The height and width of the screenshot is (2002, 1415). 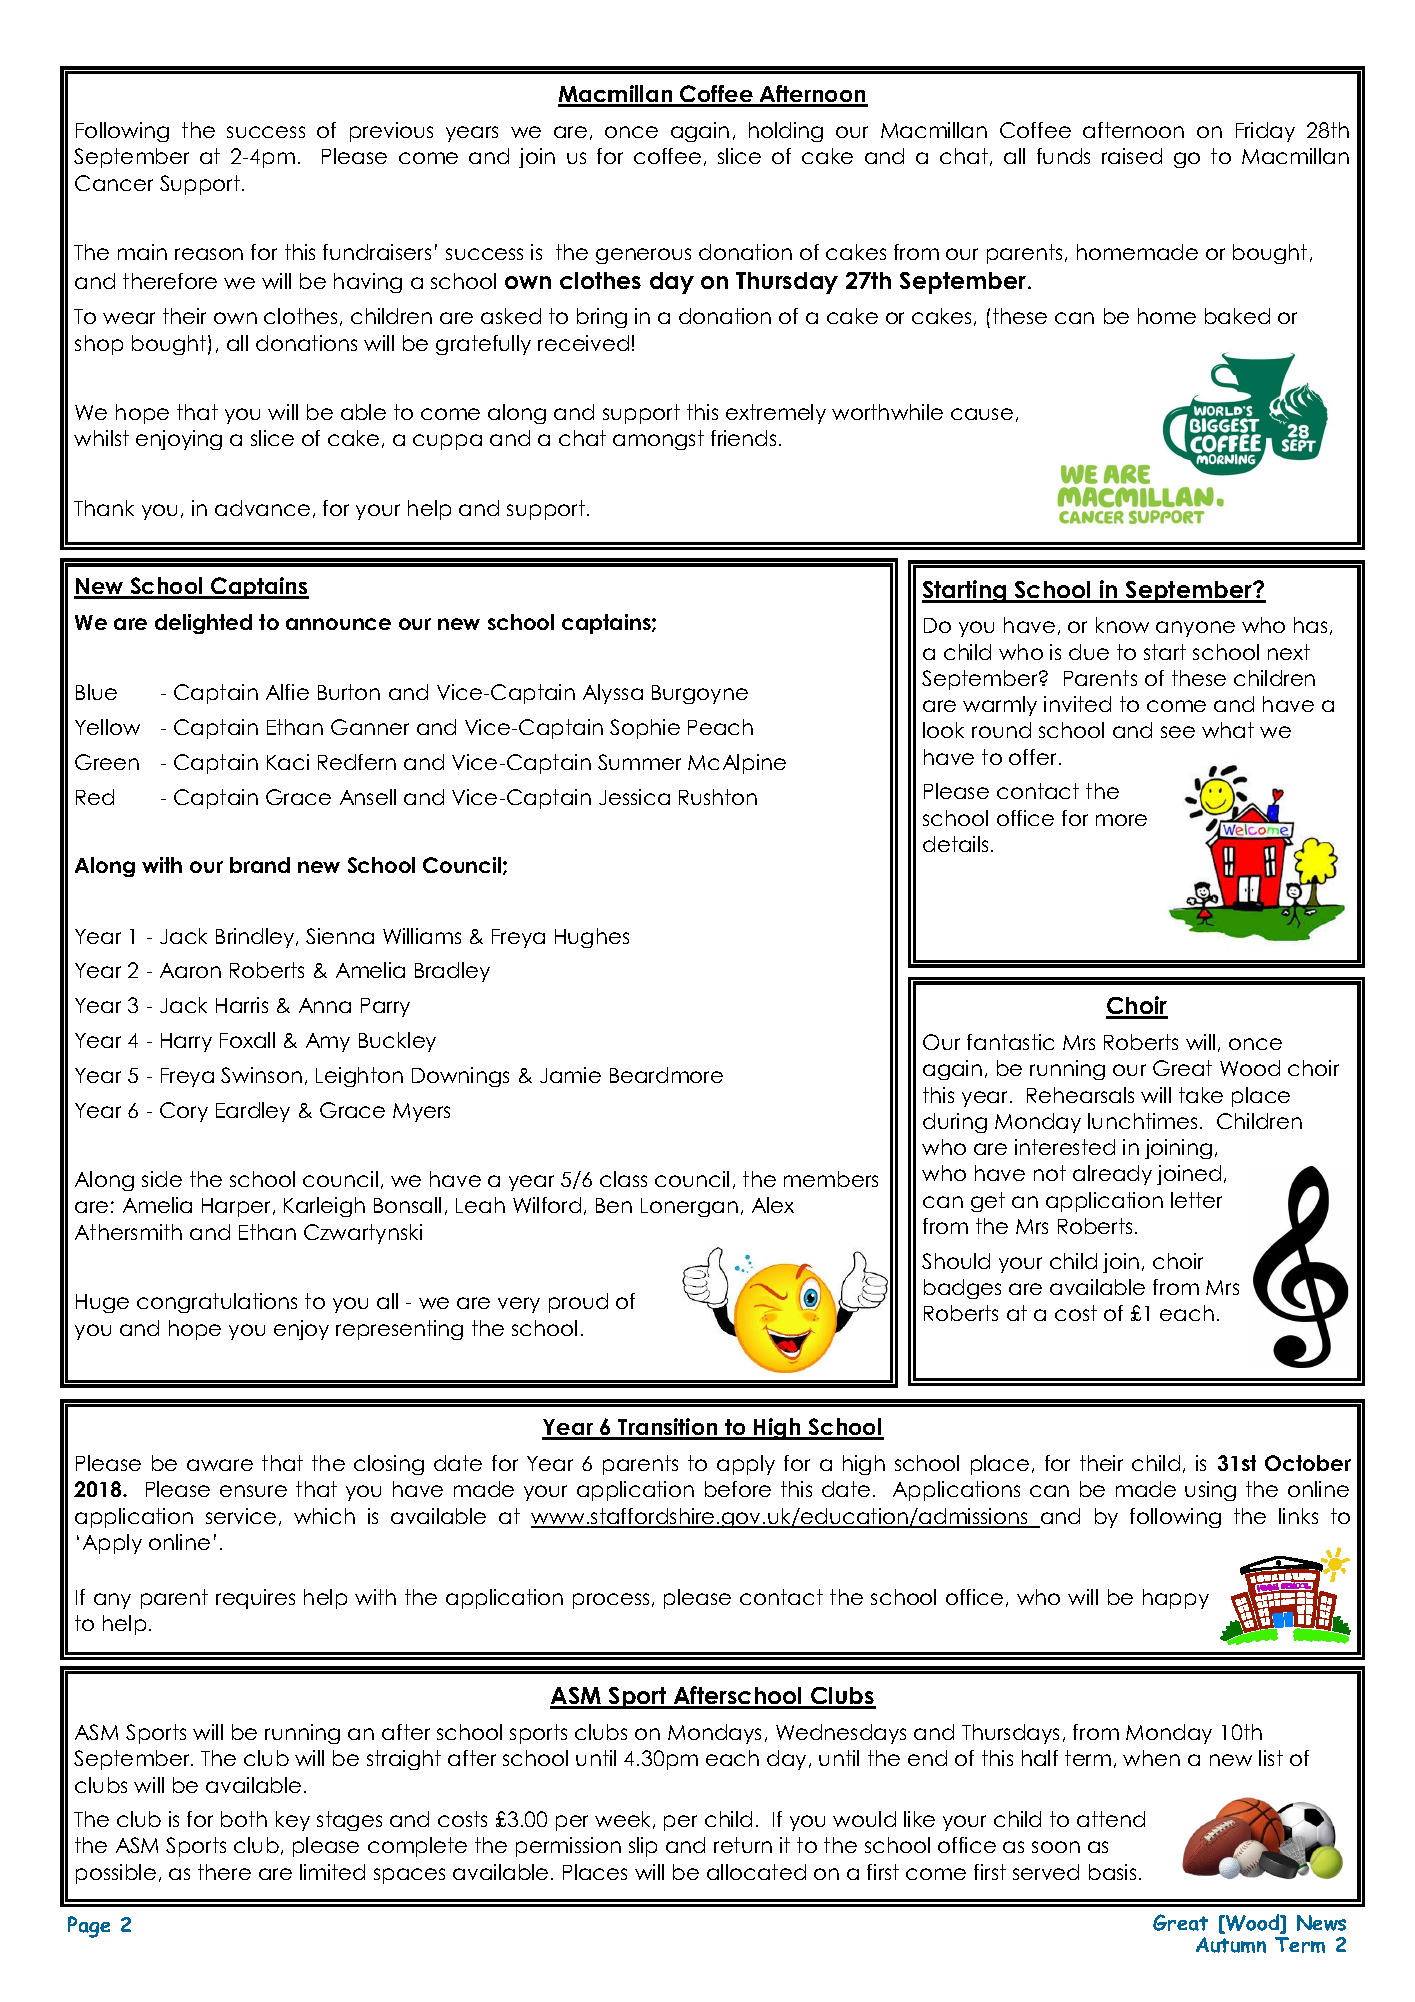 I want to click on Harris, so click(x=242, y=1005).
